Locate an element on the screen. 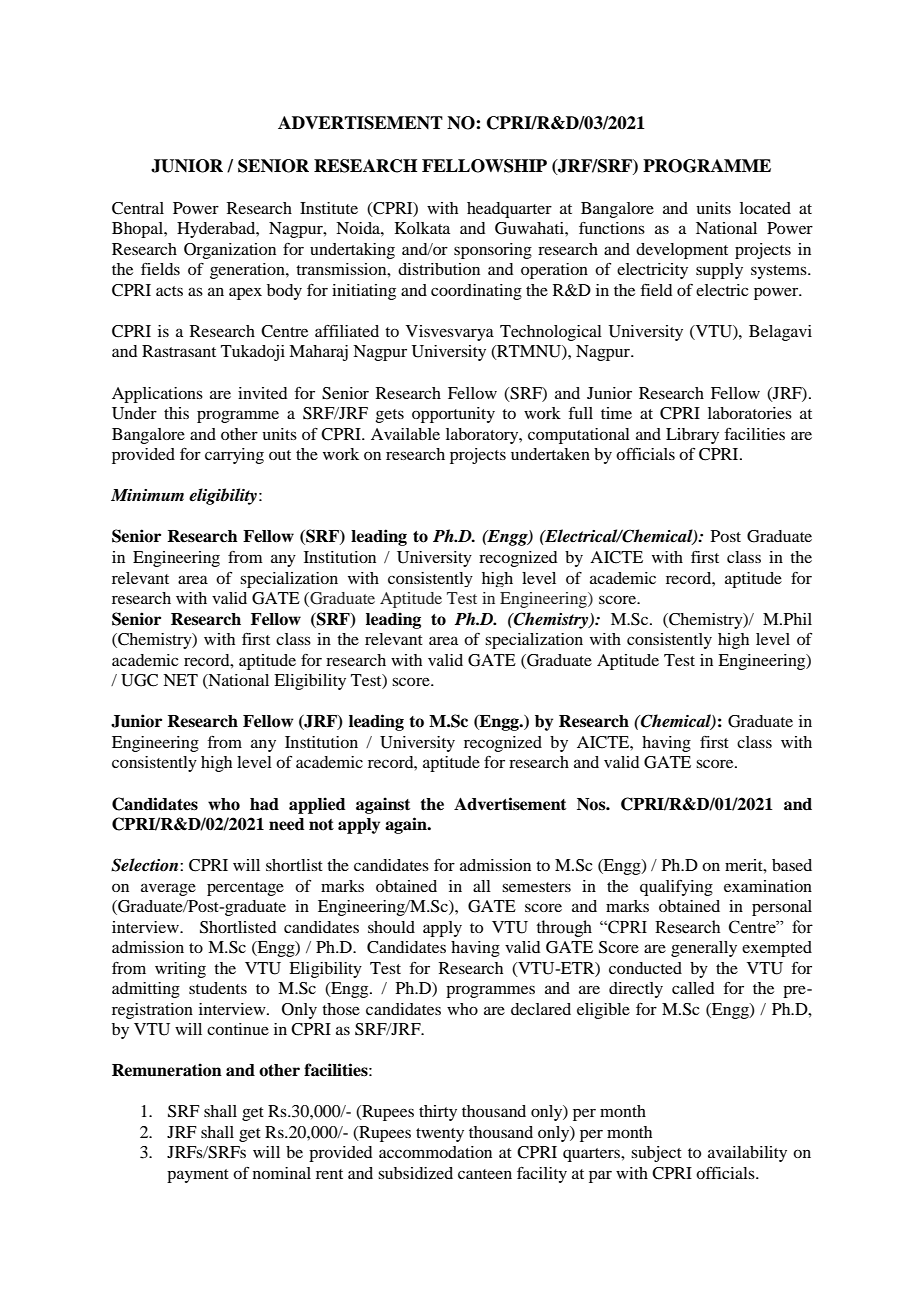 The image size is (924, 1307). based is located at coordinates (792, 865).
